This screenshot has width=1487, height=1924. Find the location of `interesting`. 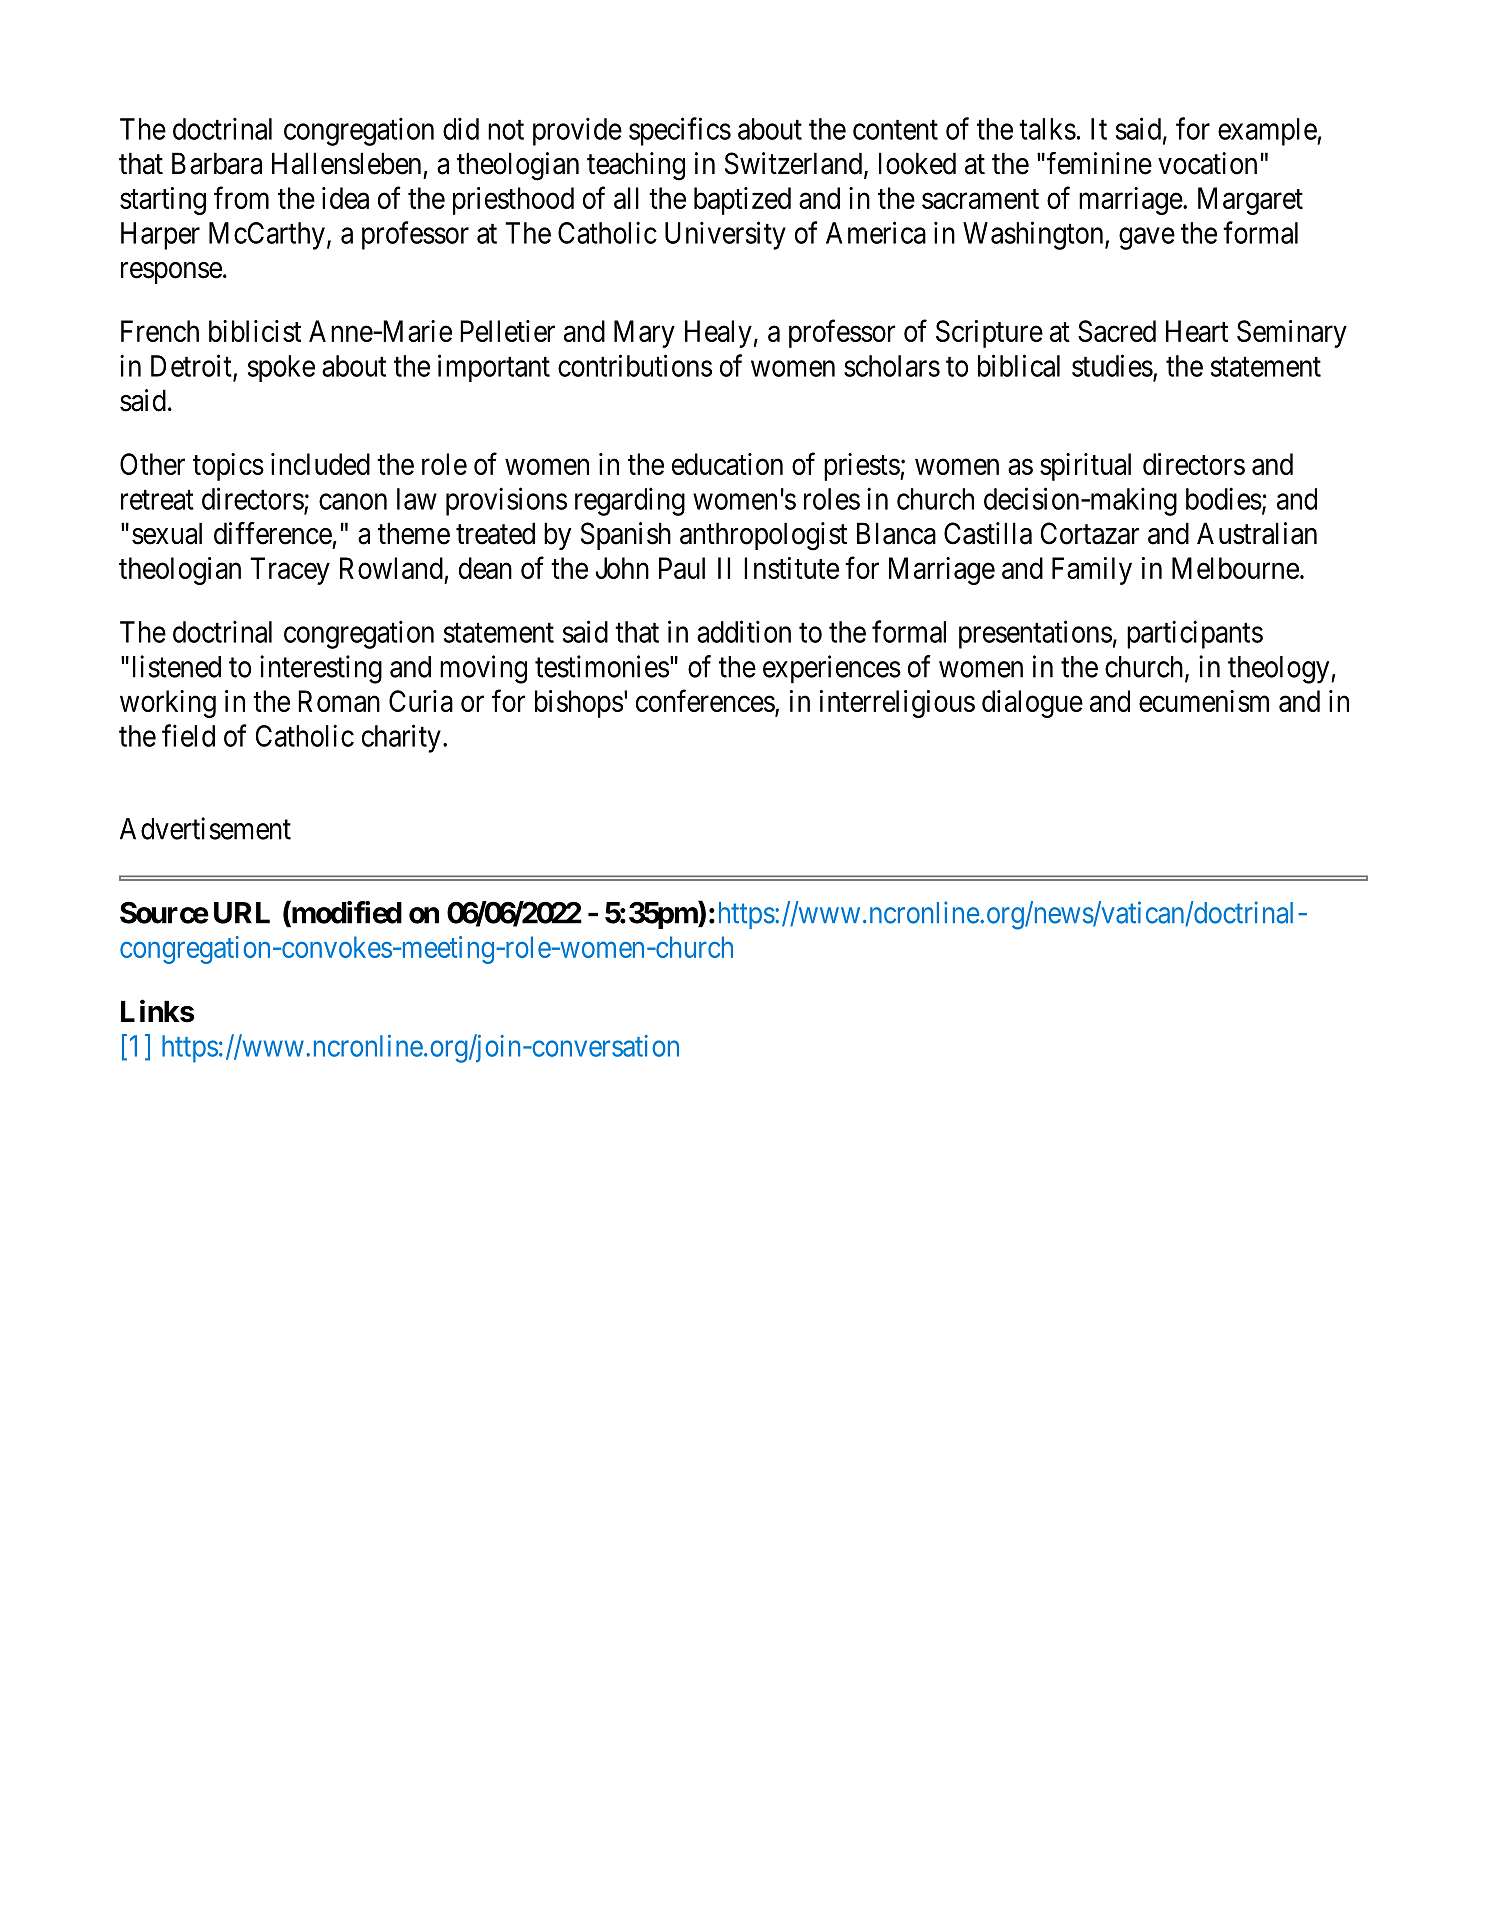

interesting is located at coordinates (321, 669).
